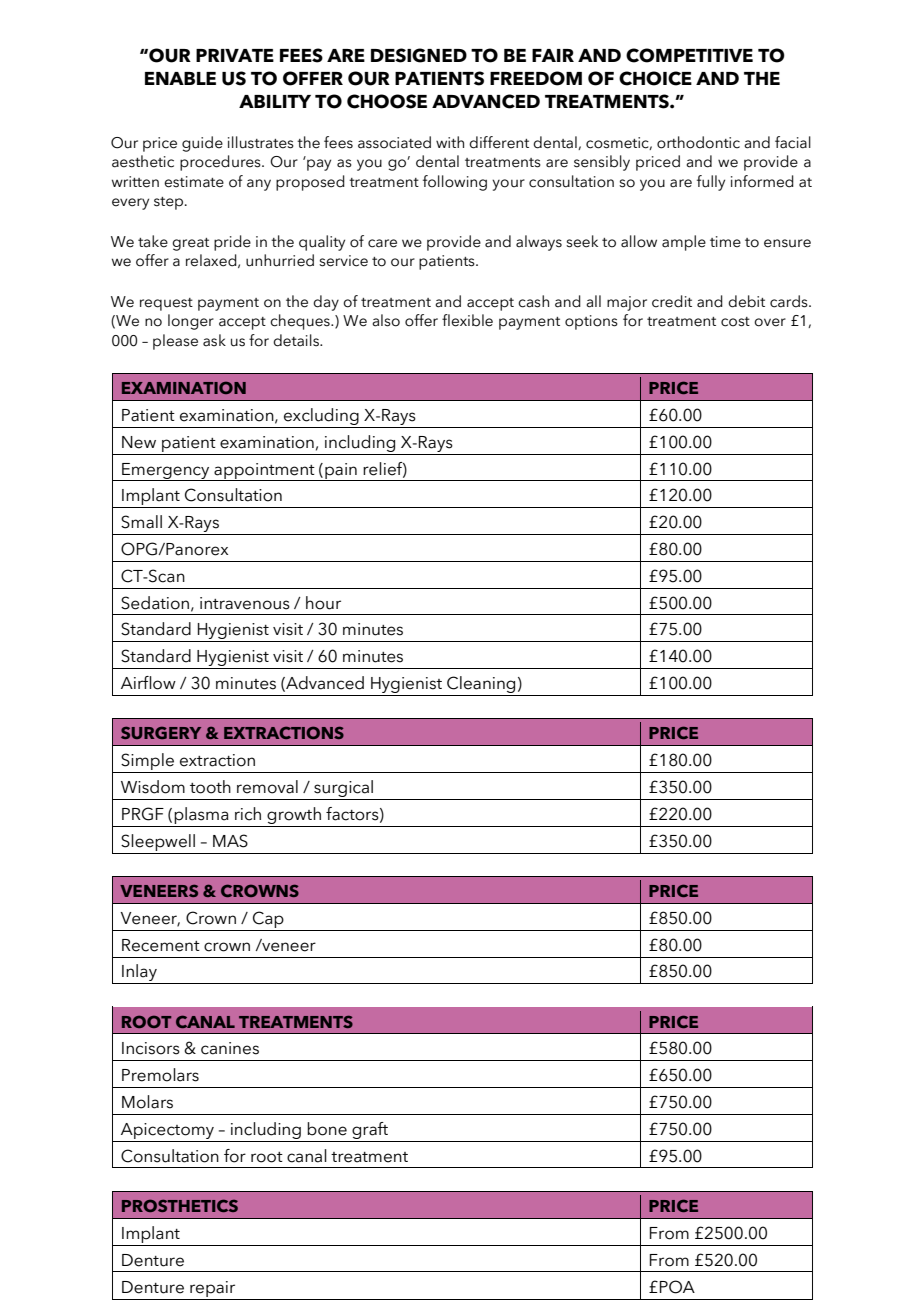  What do you see at coordinates (481, 686) in the document?
I see `Cleaning` at bounding box center [481, 686].
